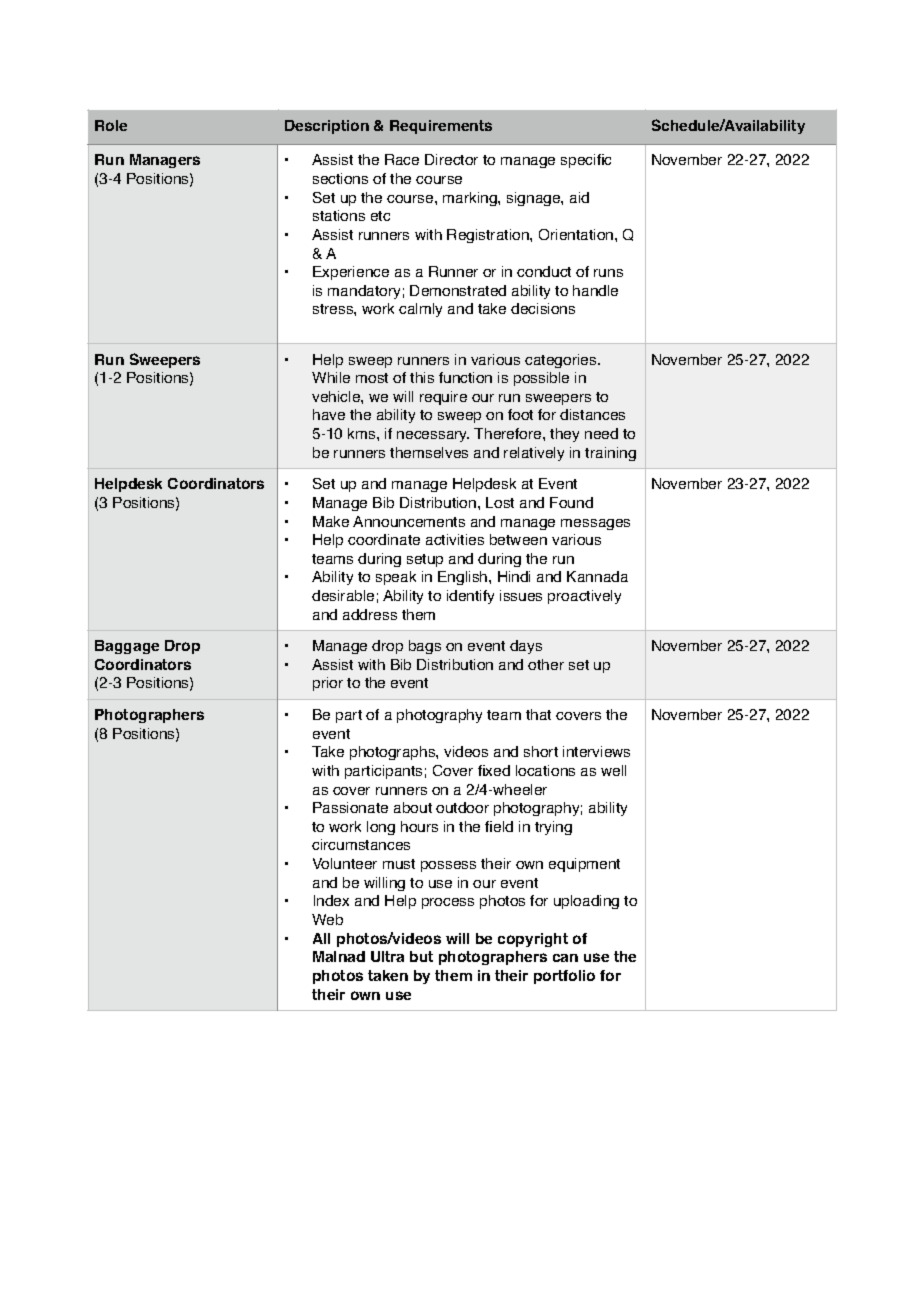 The height and width of the screenshot is (1308, 924). I want to click on All, so click(321, 938).
